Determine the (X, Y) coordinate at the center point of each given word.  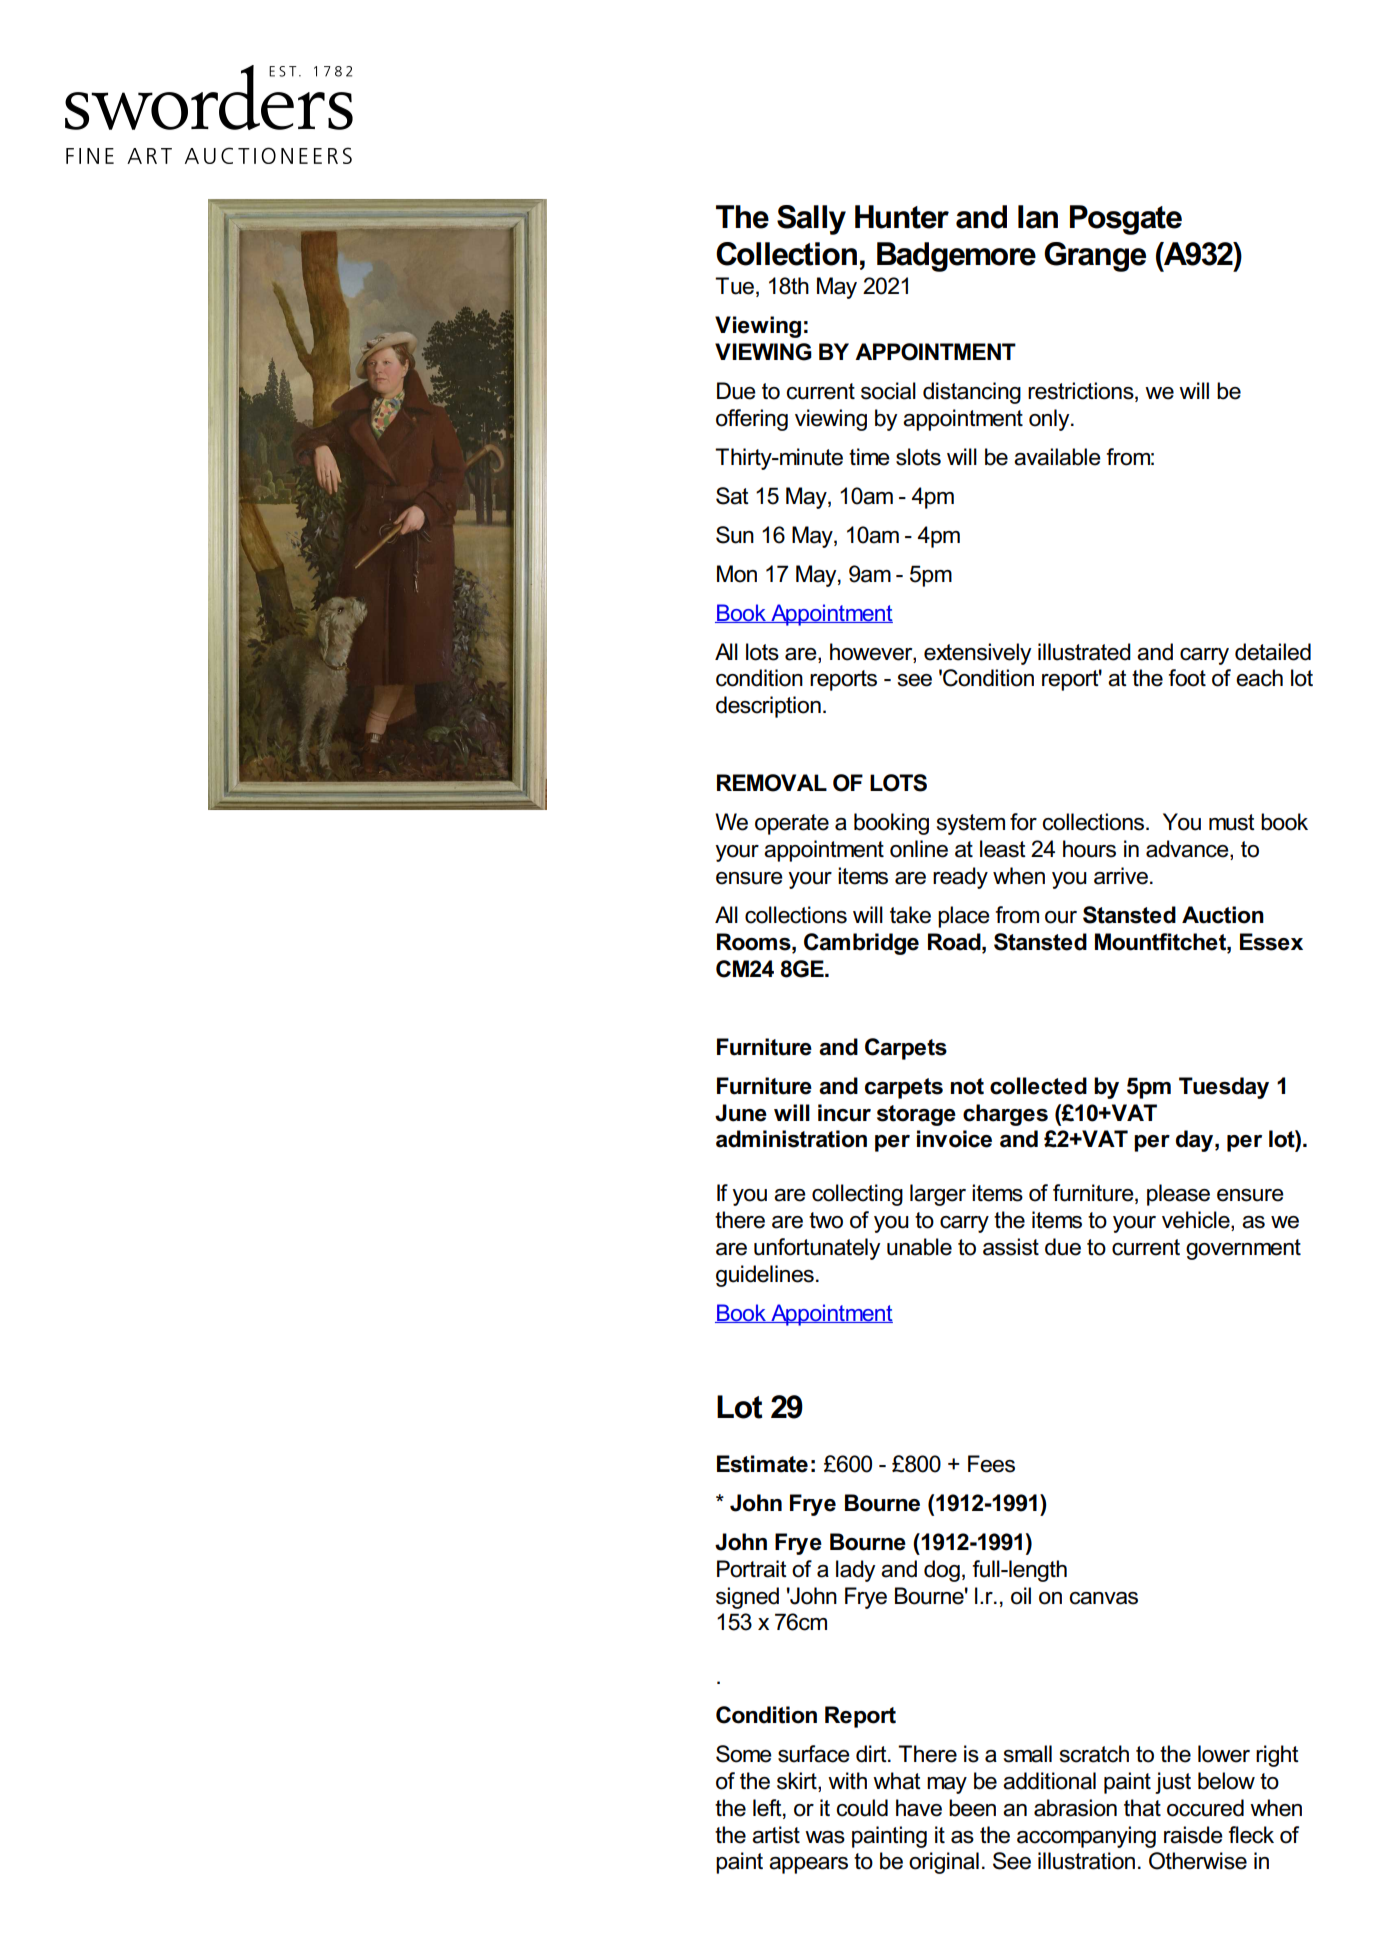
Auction (1223, 915)
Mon (737, 574)
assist (1011, 1247)
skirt (798, 1782)
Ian (1038, 217)
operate (792, 824)
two (826, 1220)
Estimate (762, 1464)
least (1003, 849)
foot (1187, 678)
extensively (977, 654)
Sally (811, 220)
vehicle (1197, 1221)
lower (1224, 1754)
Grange (1095, 257)
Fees (991, 1464)
